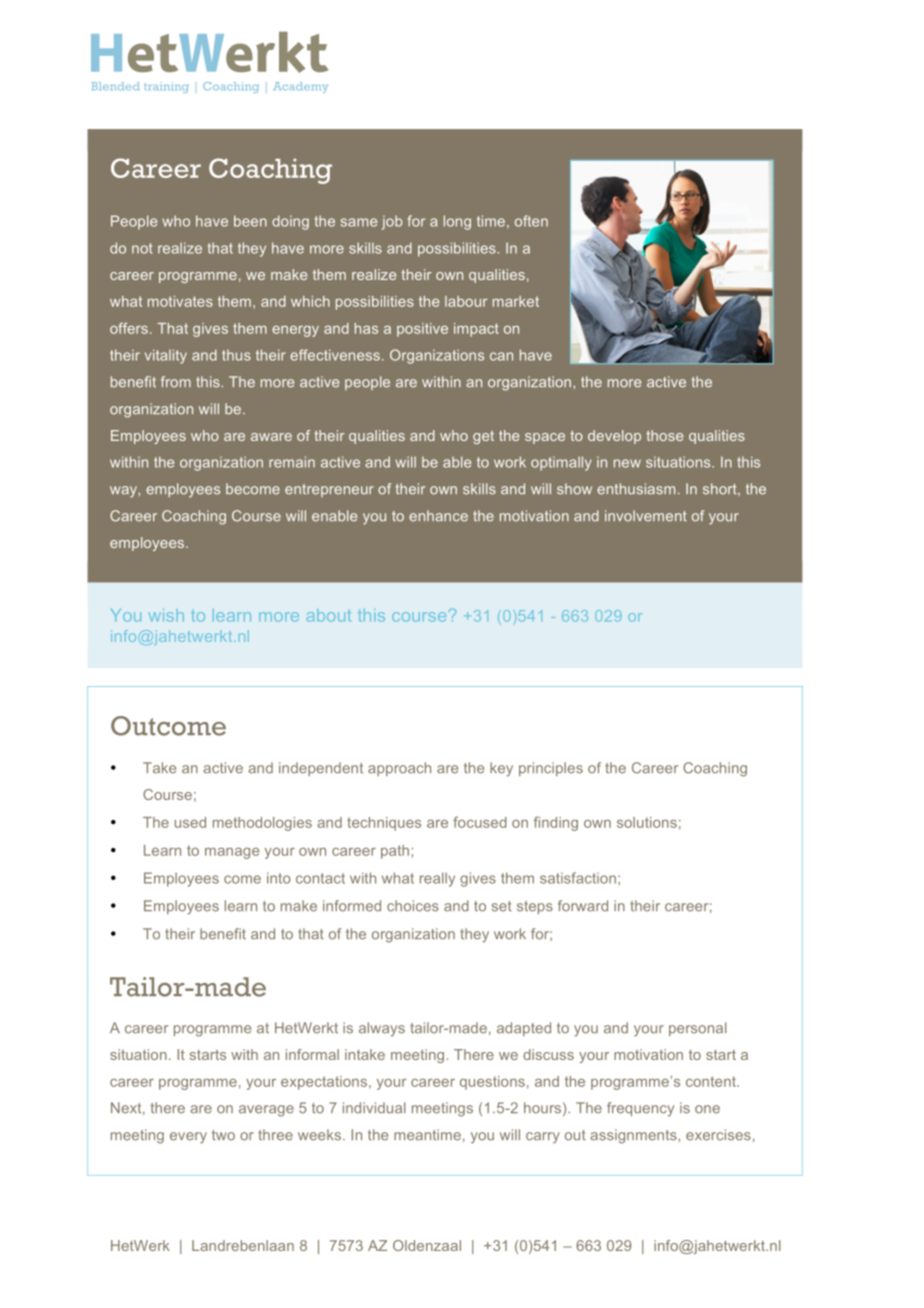 This screenshot has height=1308, width=924. Describe the element at coordinates (392, 222) in the screenshot. I see `job` at that location.
